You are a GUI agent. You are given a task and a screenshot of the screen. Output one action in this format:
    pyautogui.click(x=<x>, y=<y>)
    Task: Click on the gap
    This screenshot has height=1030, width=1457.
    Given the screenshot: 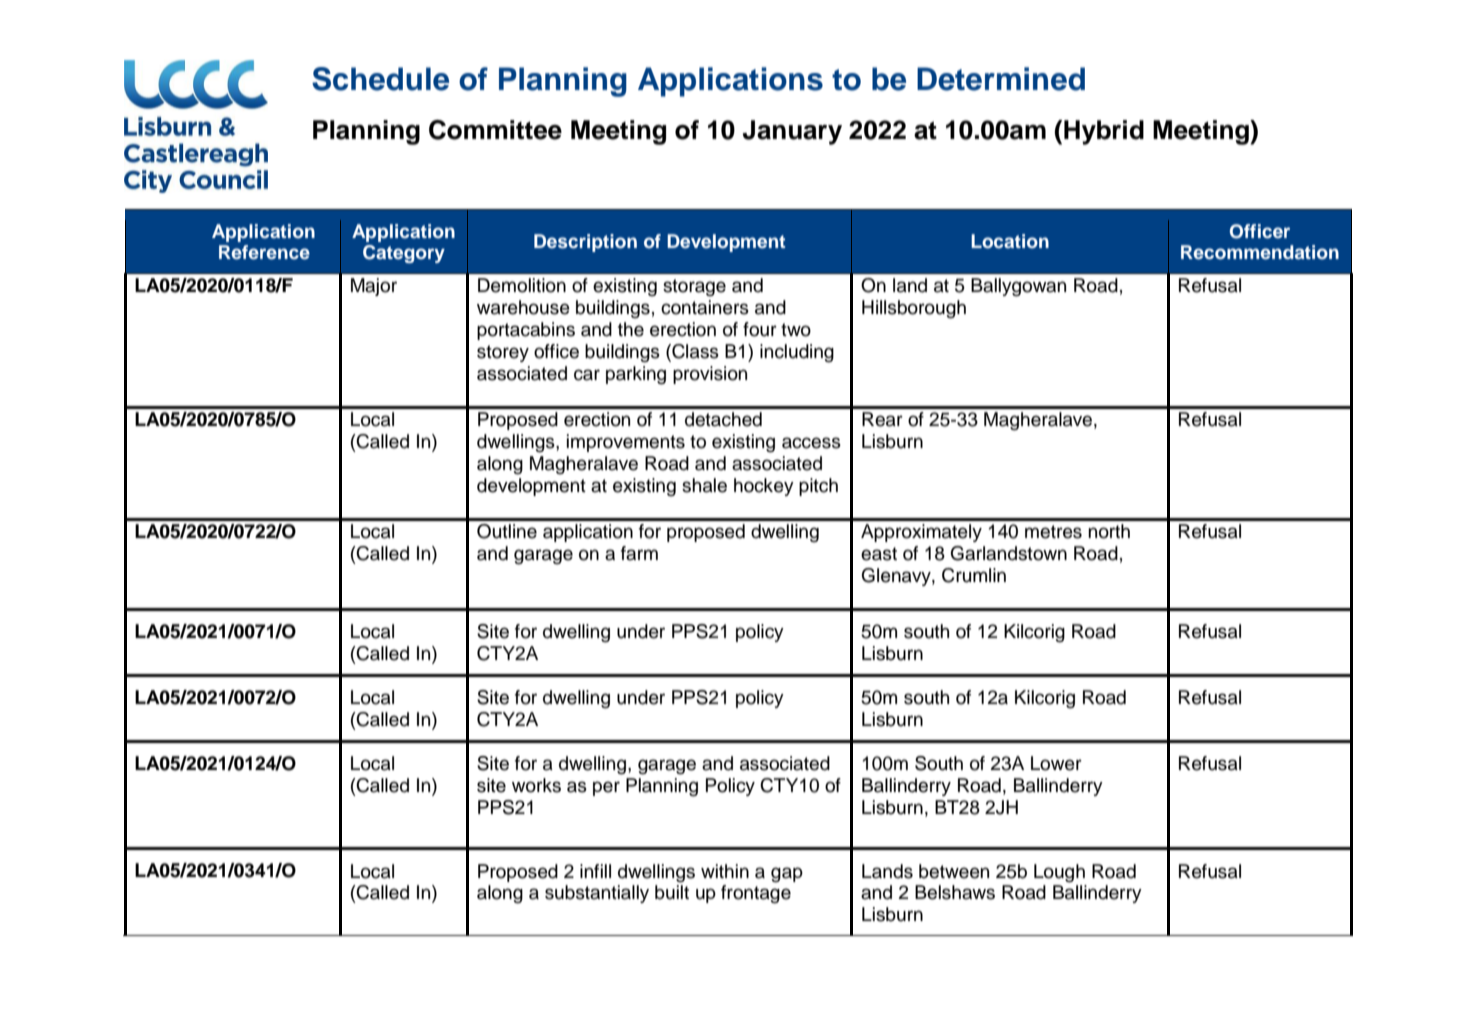 What is the action you would take?
    pyautogui.click(x=787, y=875)
